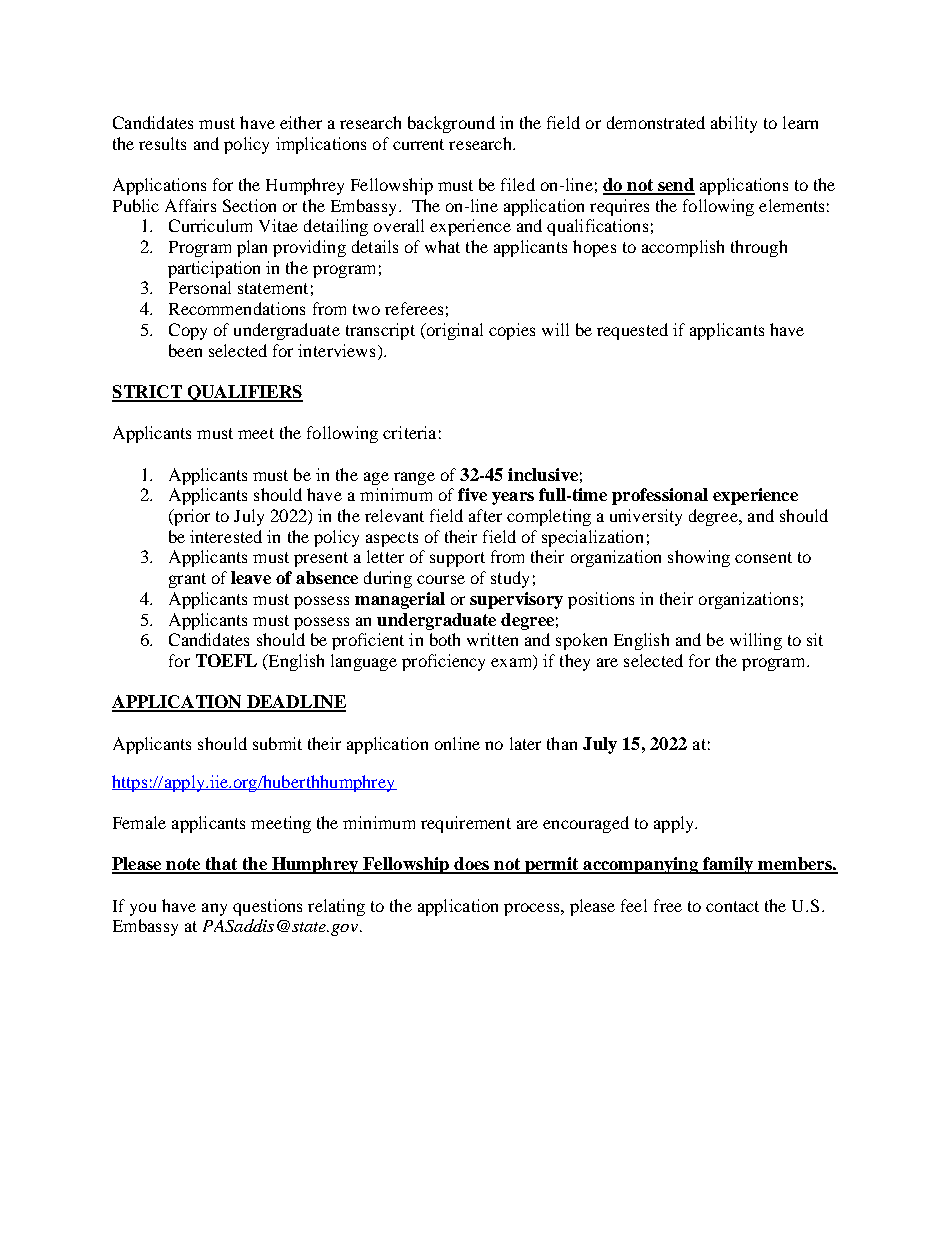  What do you see at coordinates (188, 331) in the document?
I see `Copy` at bounding box center [188, 331].
